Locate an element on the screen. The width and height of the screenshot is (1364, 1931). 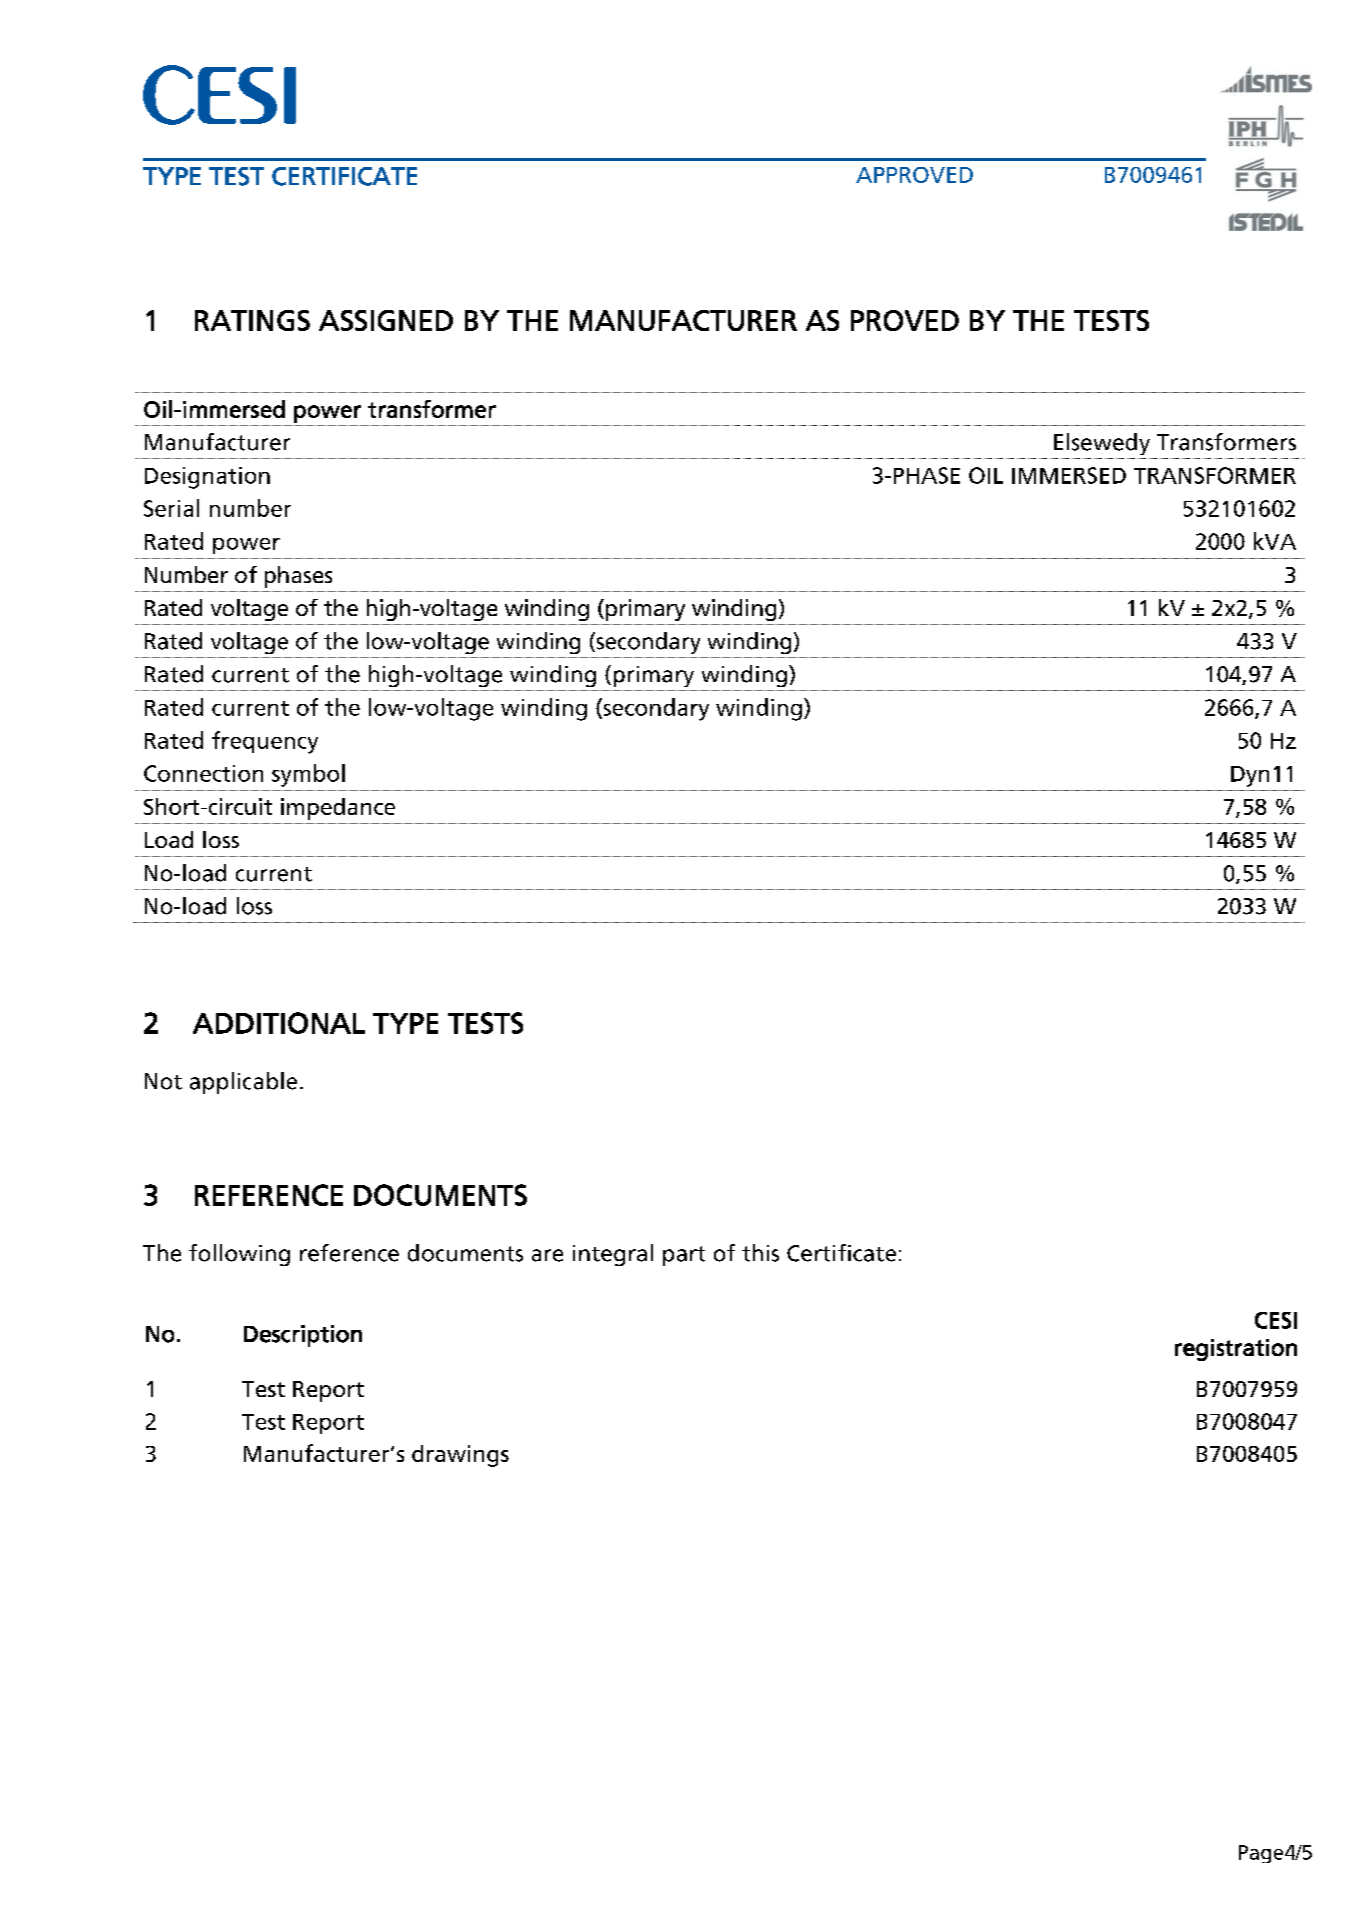
applicable is located at coordinates (243, 1083).
